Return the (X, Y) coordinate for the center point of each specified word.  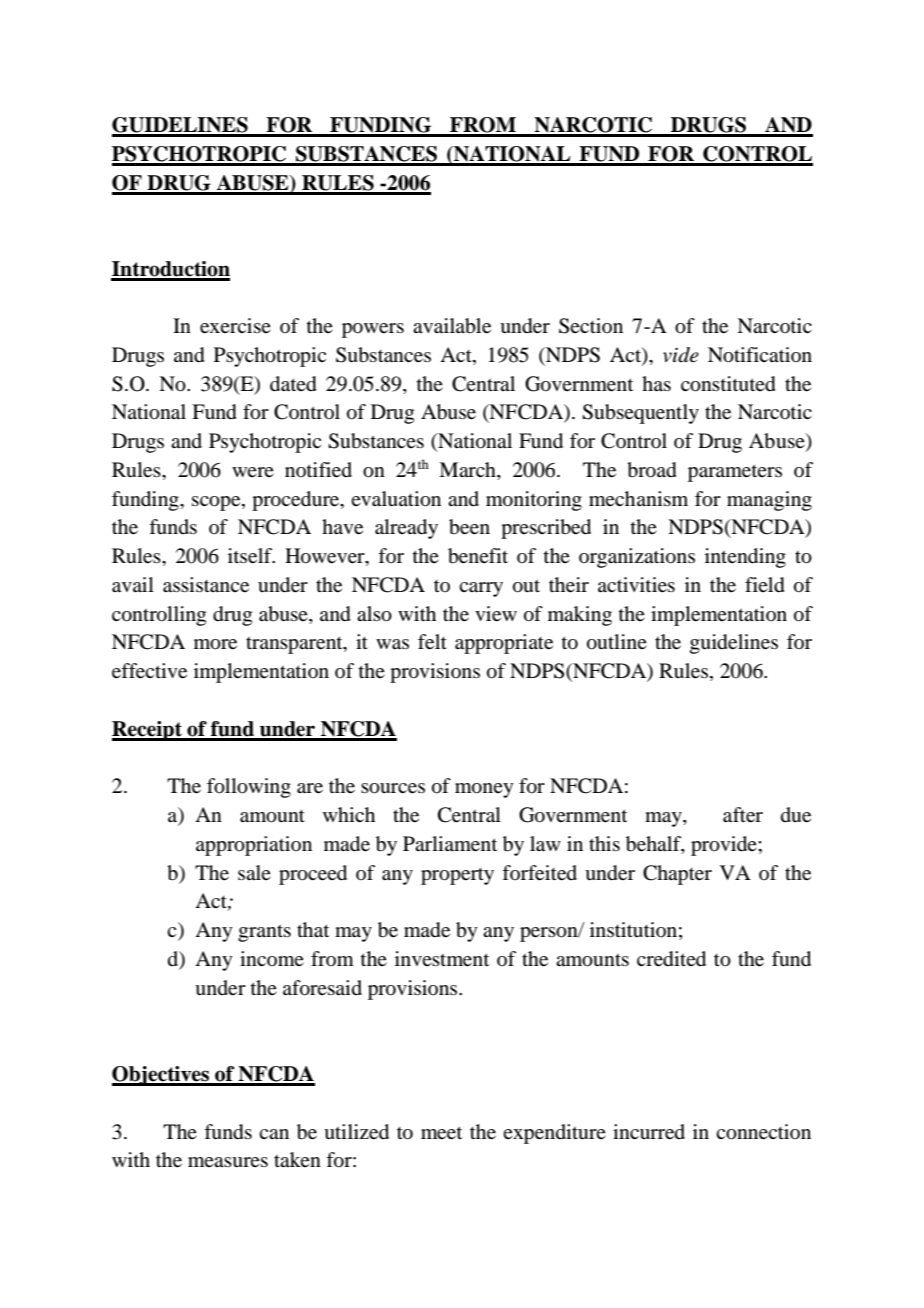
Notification (760, 355)
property (457, 876)
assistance (206, 585)
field (765, 585)
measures (228, 1162)
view (496, 614)
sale (254, 872)
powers (373, 330)
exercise (235, 326)
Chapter (677, 875)
